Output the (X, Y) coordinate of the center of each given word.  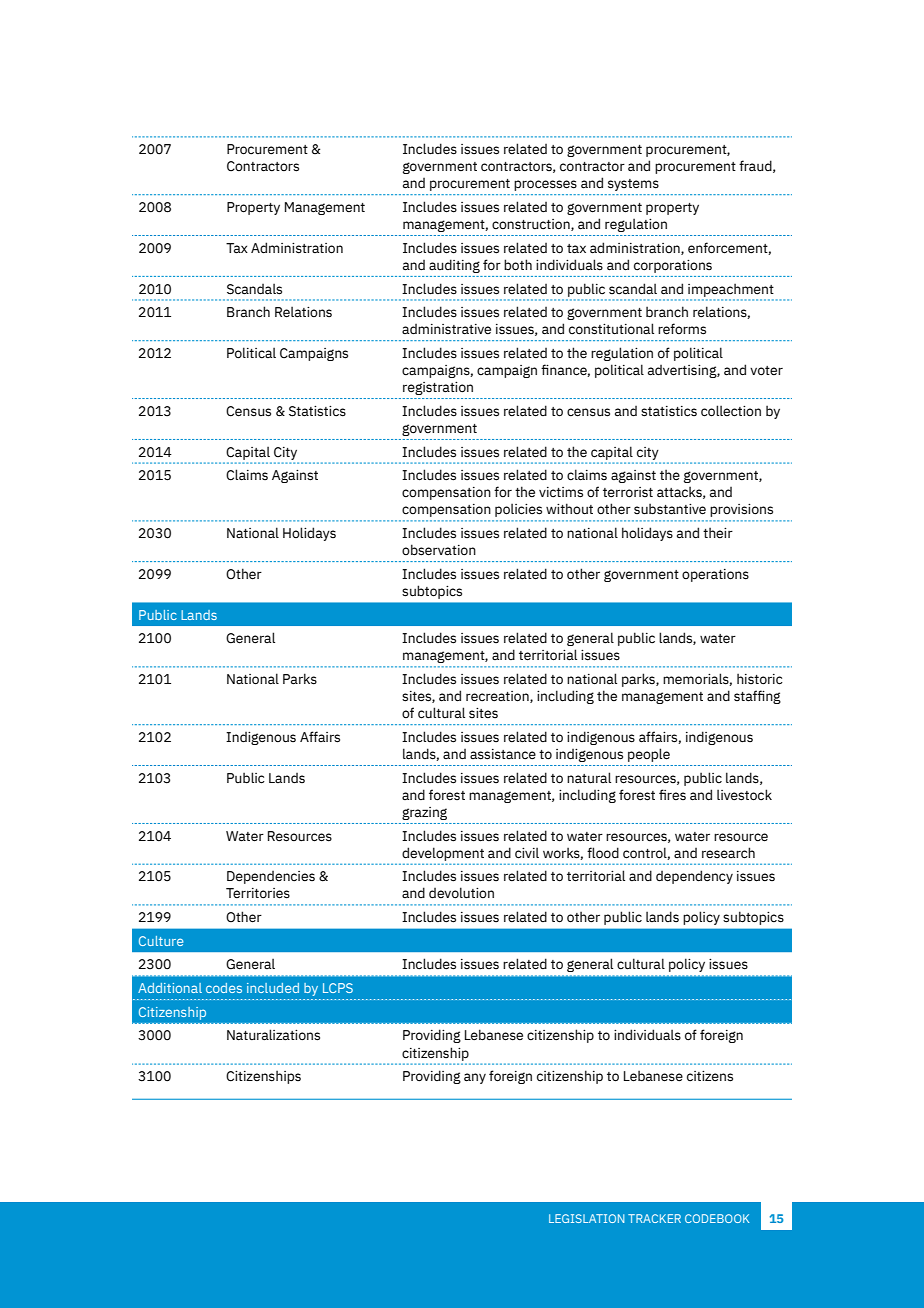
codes (224, 988)
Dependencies (271, 877)
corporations (673, 266)
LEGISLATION (586, 1218)
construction (532, 225)
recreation (498, 697)
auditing (454, 266)
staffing (757, 697)
